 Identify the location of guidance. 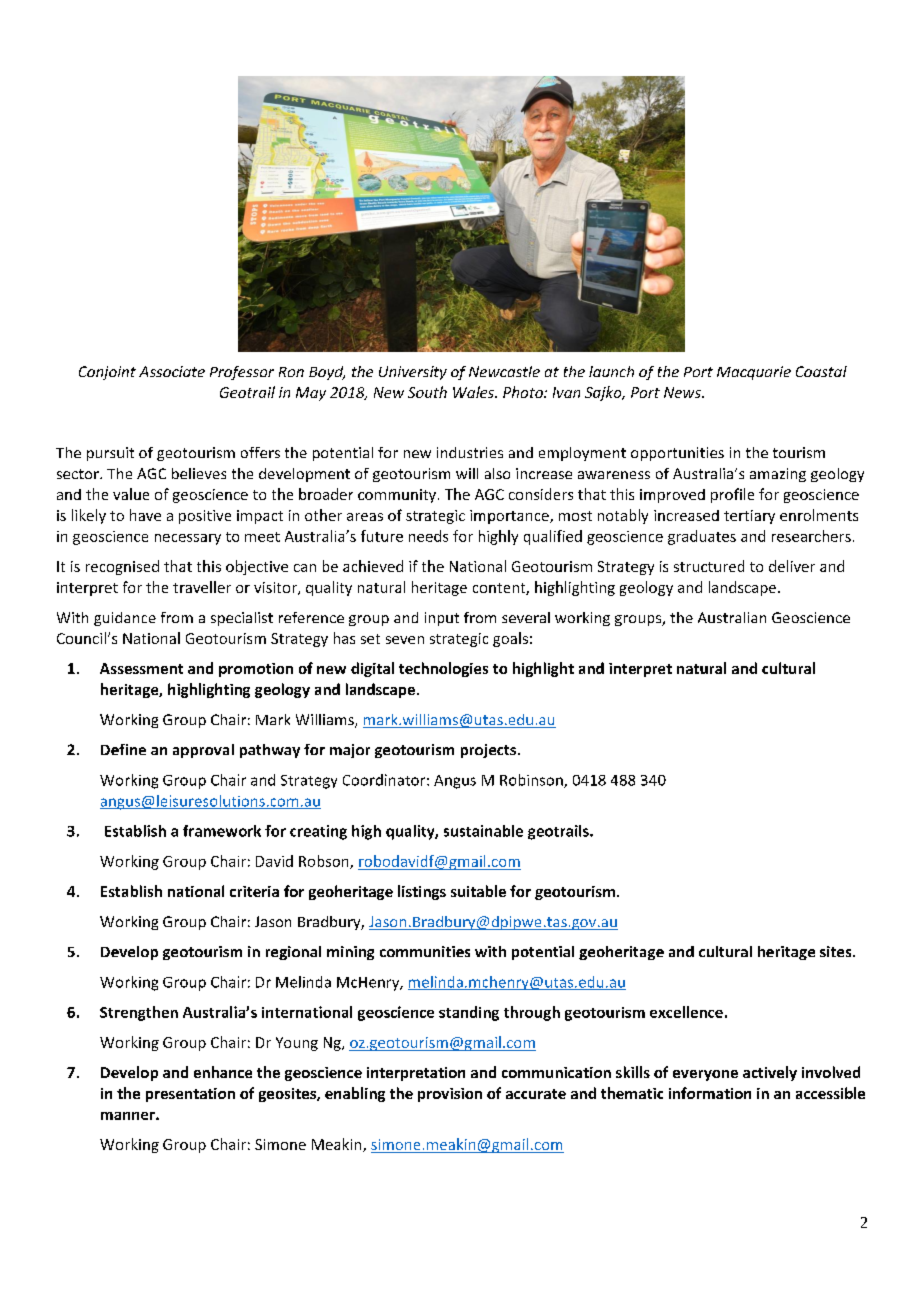
(125, 619).
